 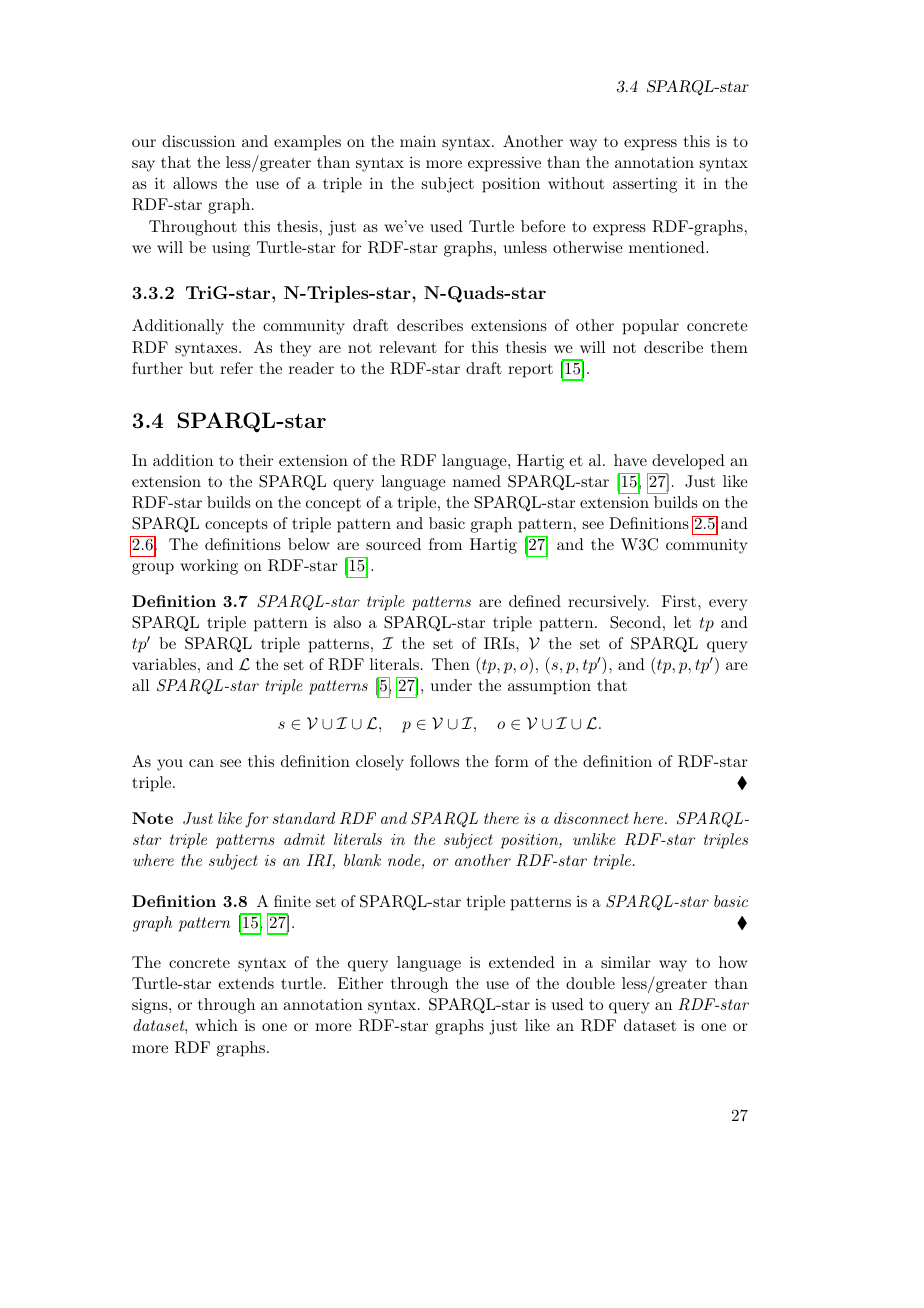 What do you see at coordinates (445, 544) in the page?
I see `from` at bounding box center [445, 544].
